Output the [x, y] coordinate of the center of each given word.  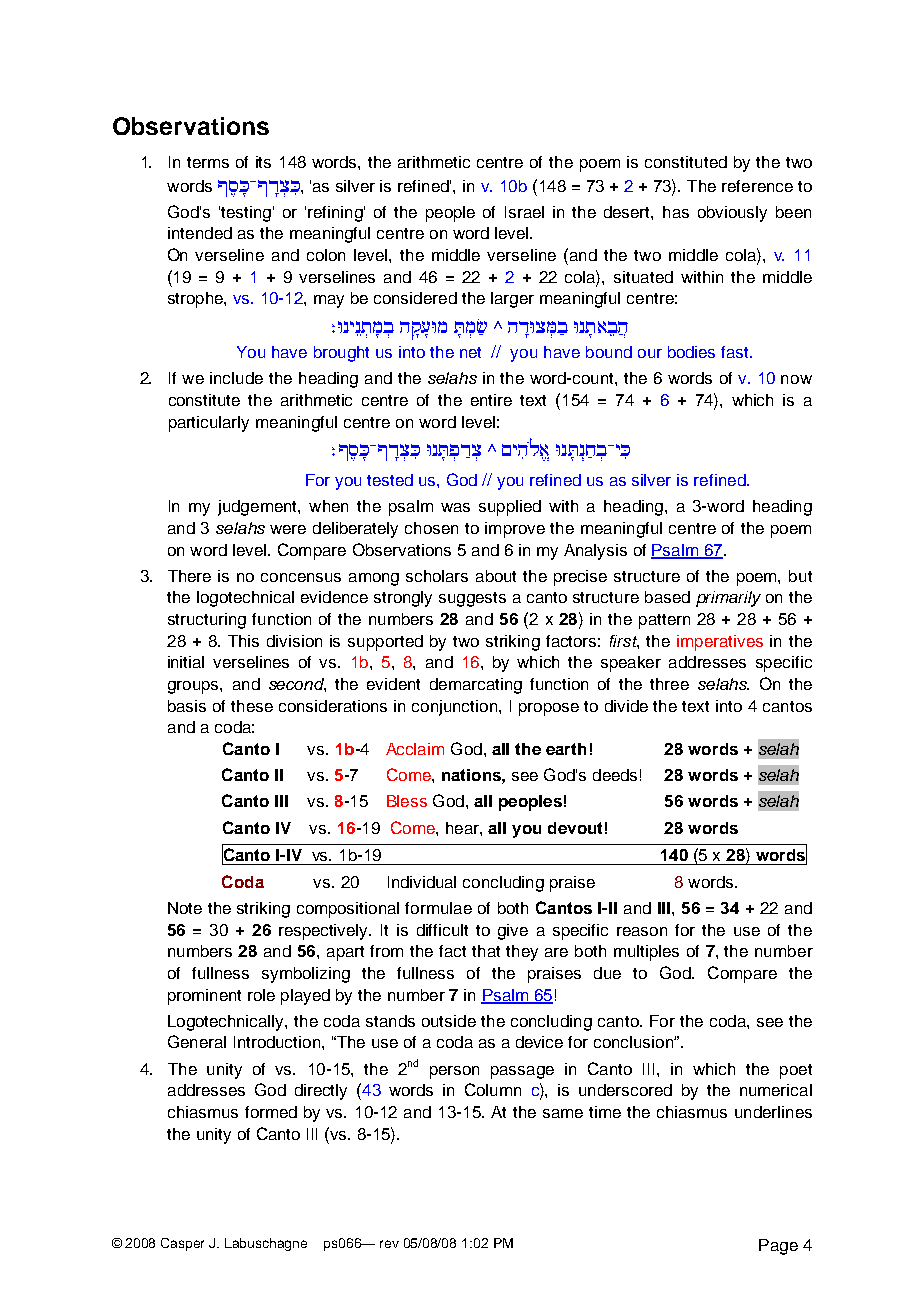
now [796, 379]
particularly [209, 424]
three [669, 684]
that [486, 951]
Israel [524, 212]
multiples [646, 953]
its [263, 162]
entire [491, 400]
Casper [182, 1244]
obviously [732, 214]
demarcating [476, 686]
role [261, 995]
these [252, 706]
